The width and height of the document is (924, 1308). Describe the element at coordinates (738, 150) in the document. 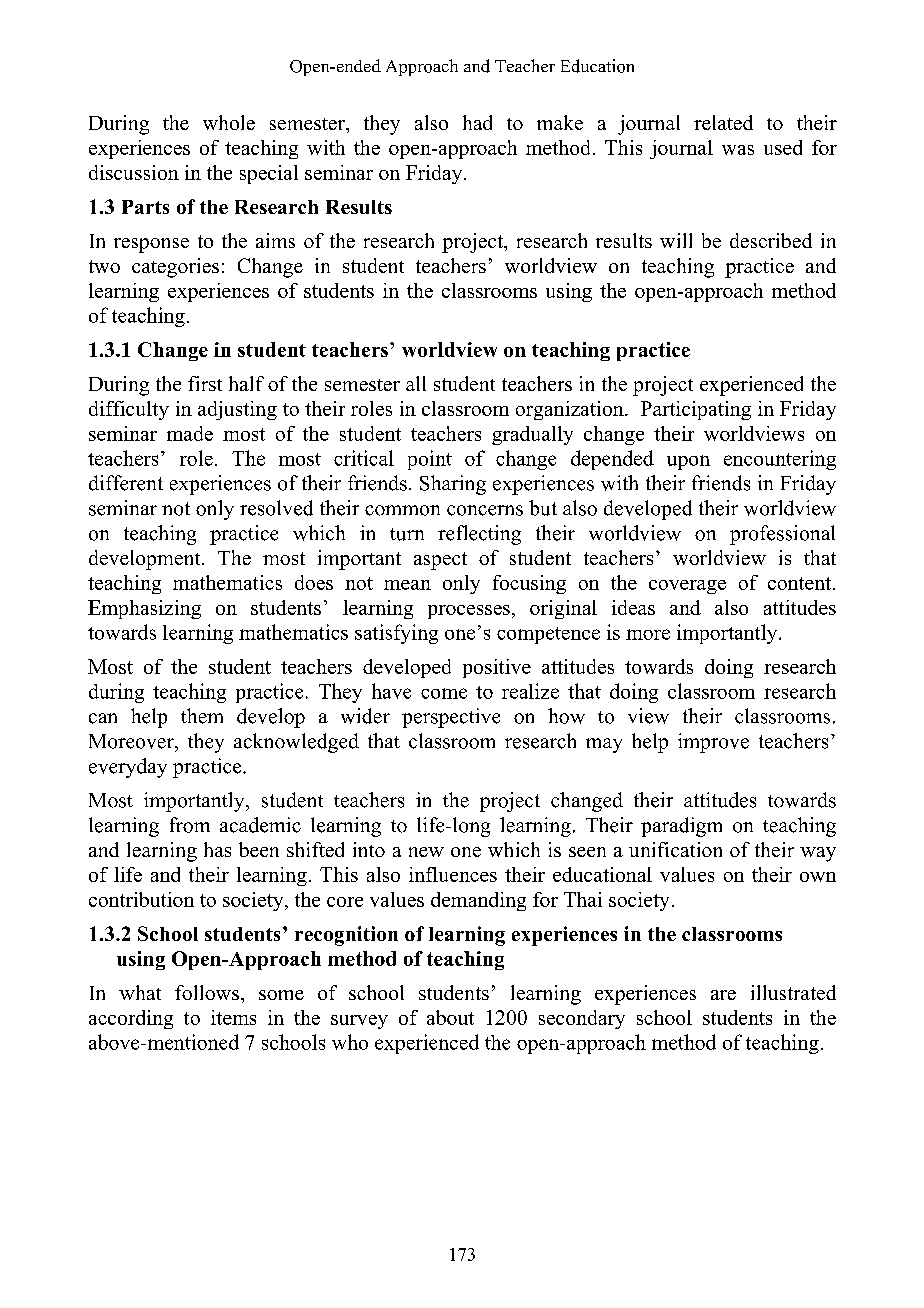

I see `was` at that location.
